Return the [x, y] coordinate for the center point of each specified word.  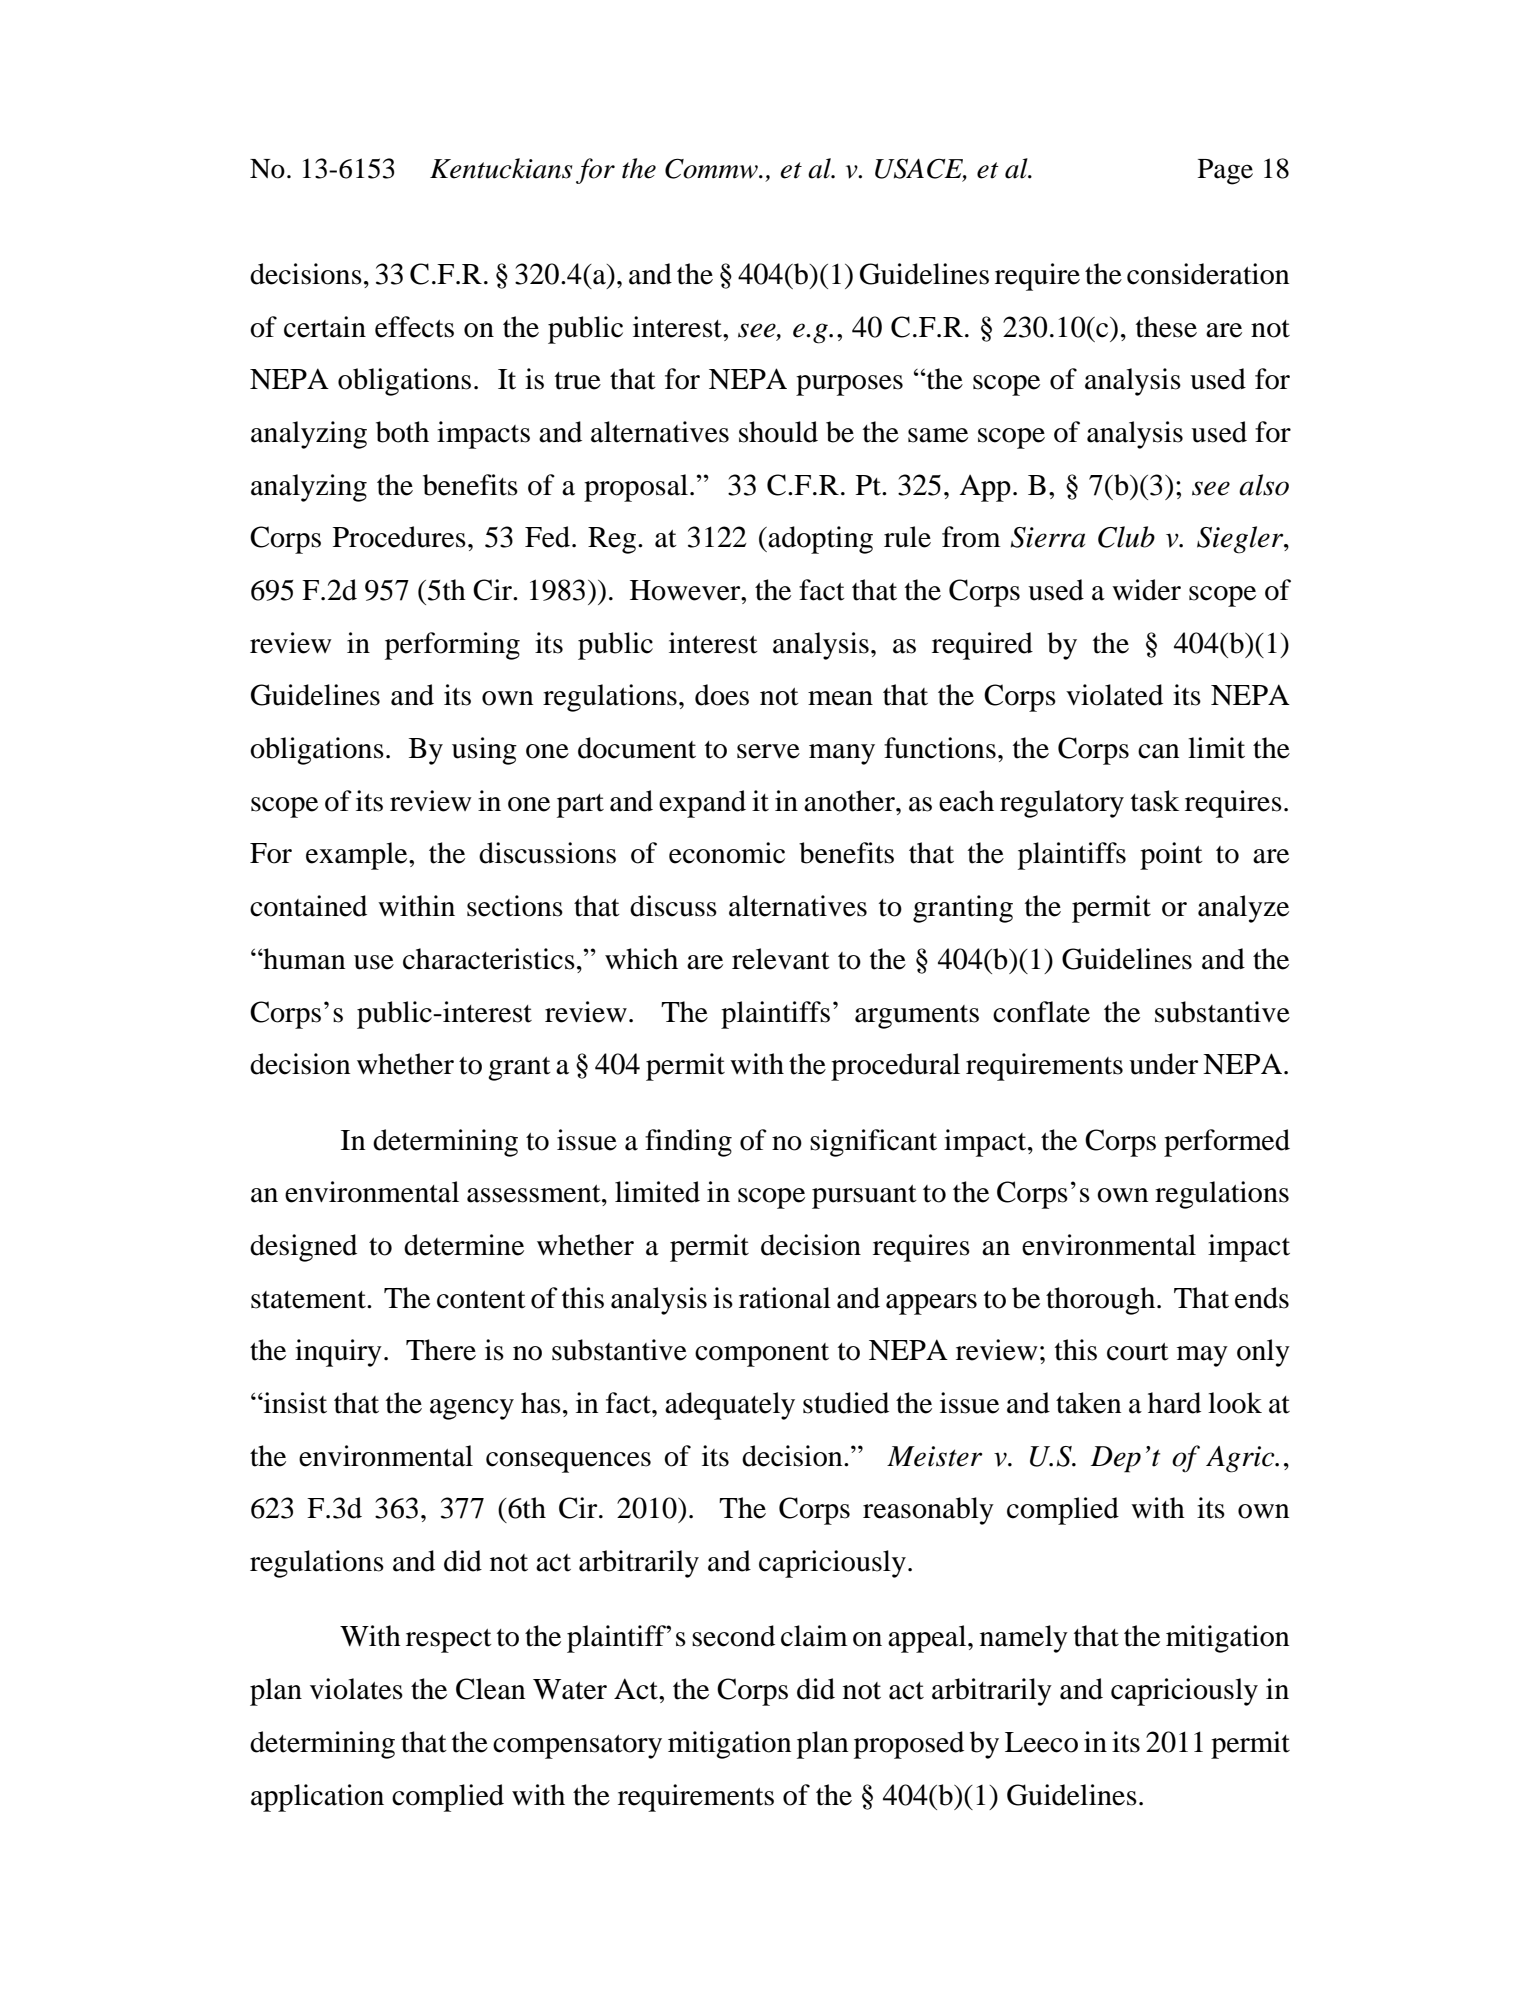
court [1138, 1352]
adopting [820, 540]
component [762, 1355]
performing [452, 646]
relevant [781, 959]
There [441, 1350]
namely [1024, 1639]
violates [356, 1689]
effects [414, 327]
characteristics [489, 959]
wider [1146, 590]
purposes [849, 385]
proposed [909, 1745]
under [1163, 1064]
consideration [1208, 274]
